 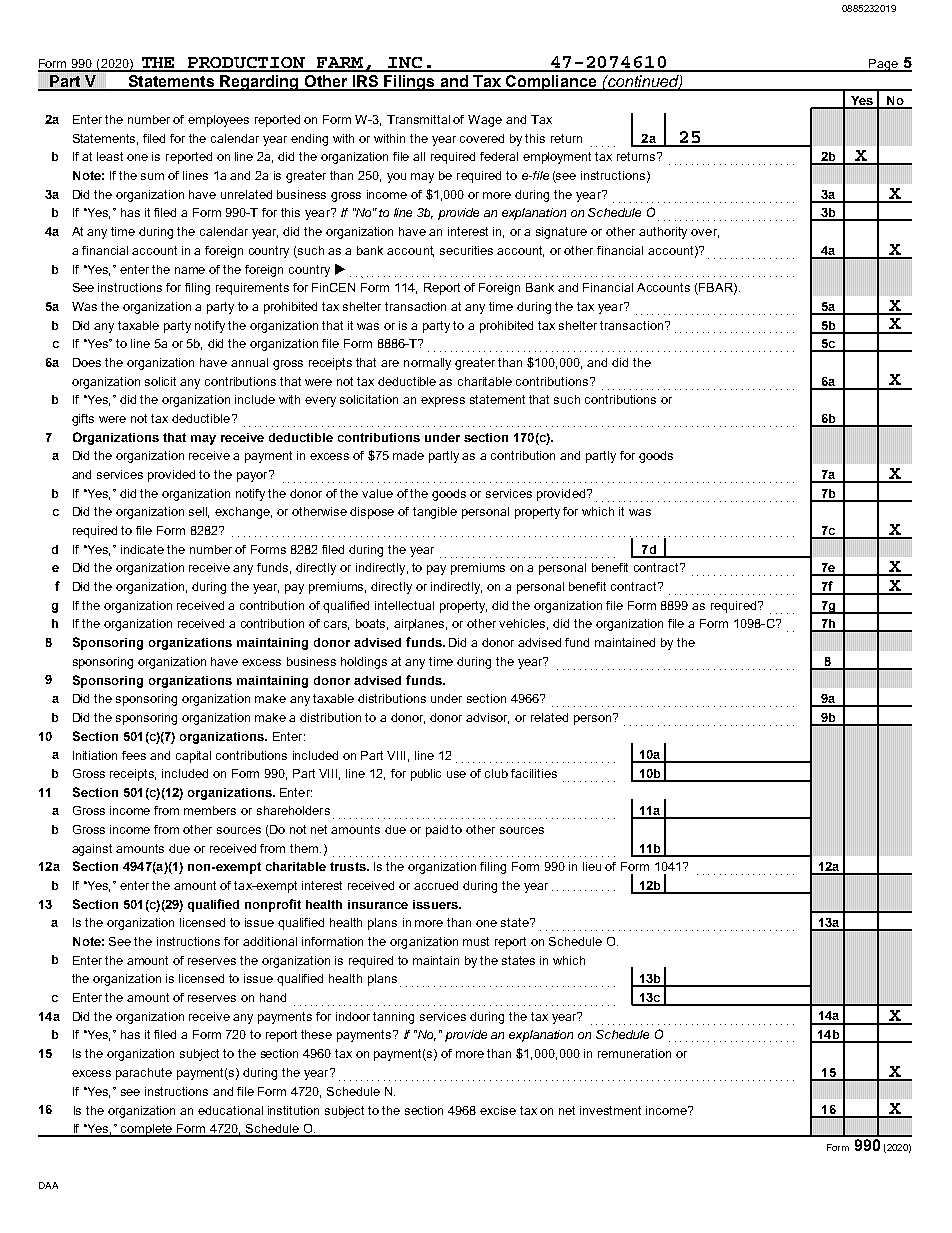 I want to click on employees, so click(x=218, y=121).
